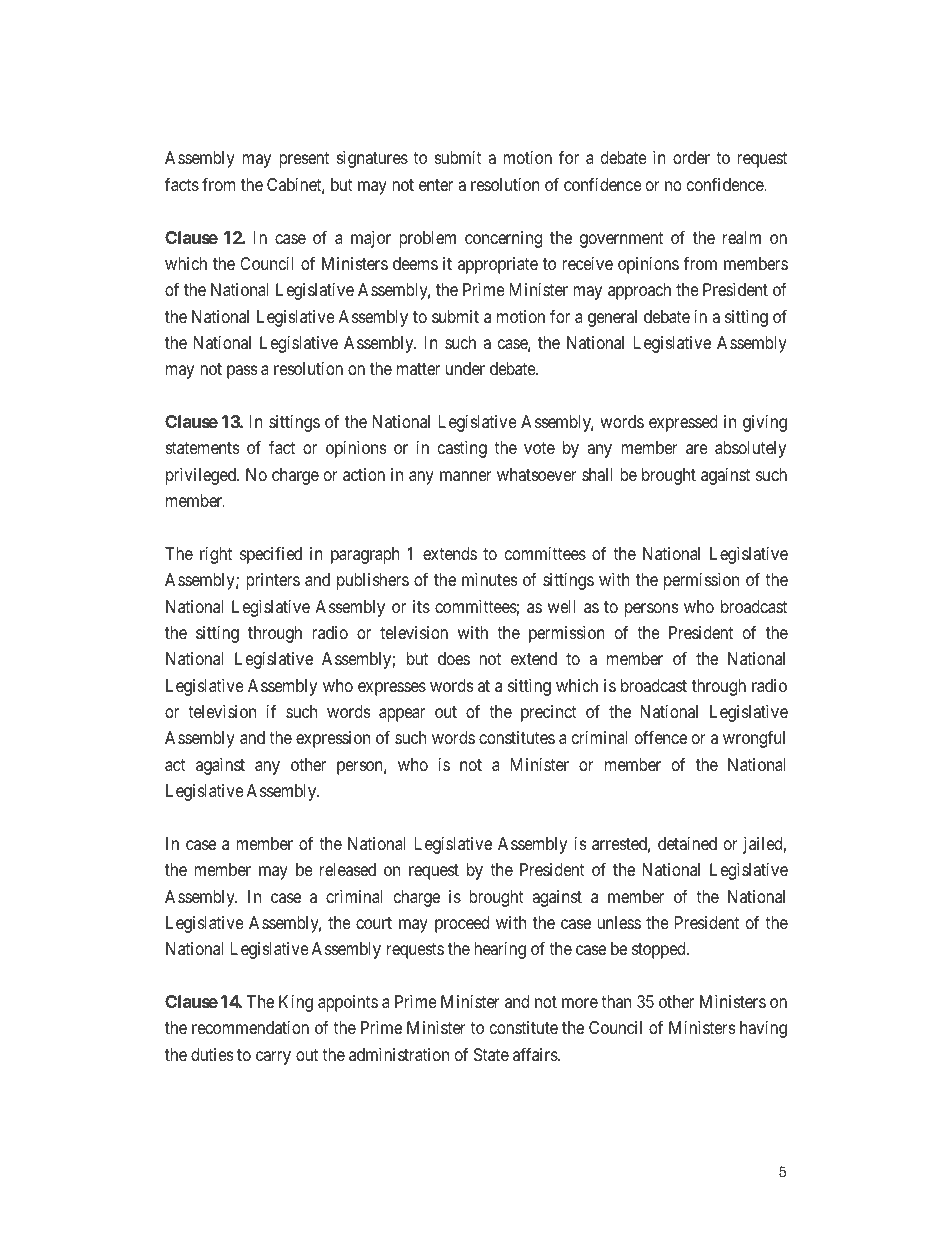 The image size is (952, 1233). What do you see at coordinates (754, 739) in the document?
I see `wrongful` at bounding box center [754, 739].
